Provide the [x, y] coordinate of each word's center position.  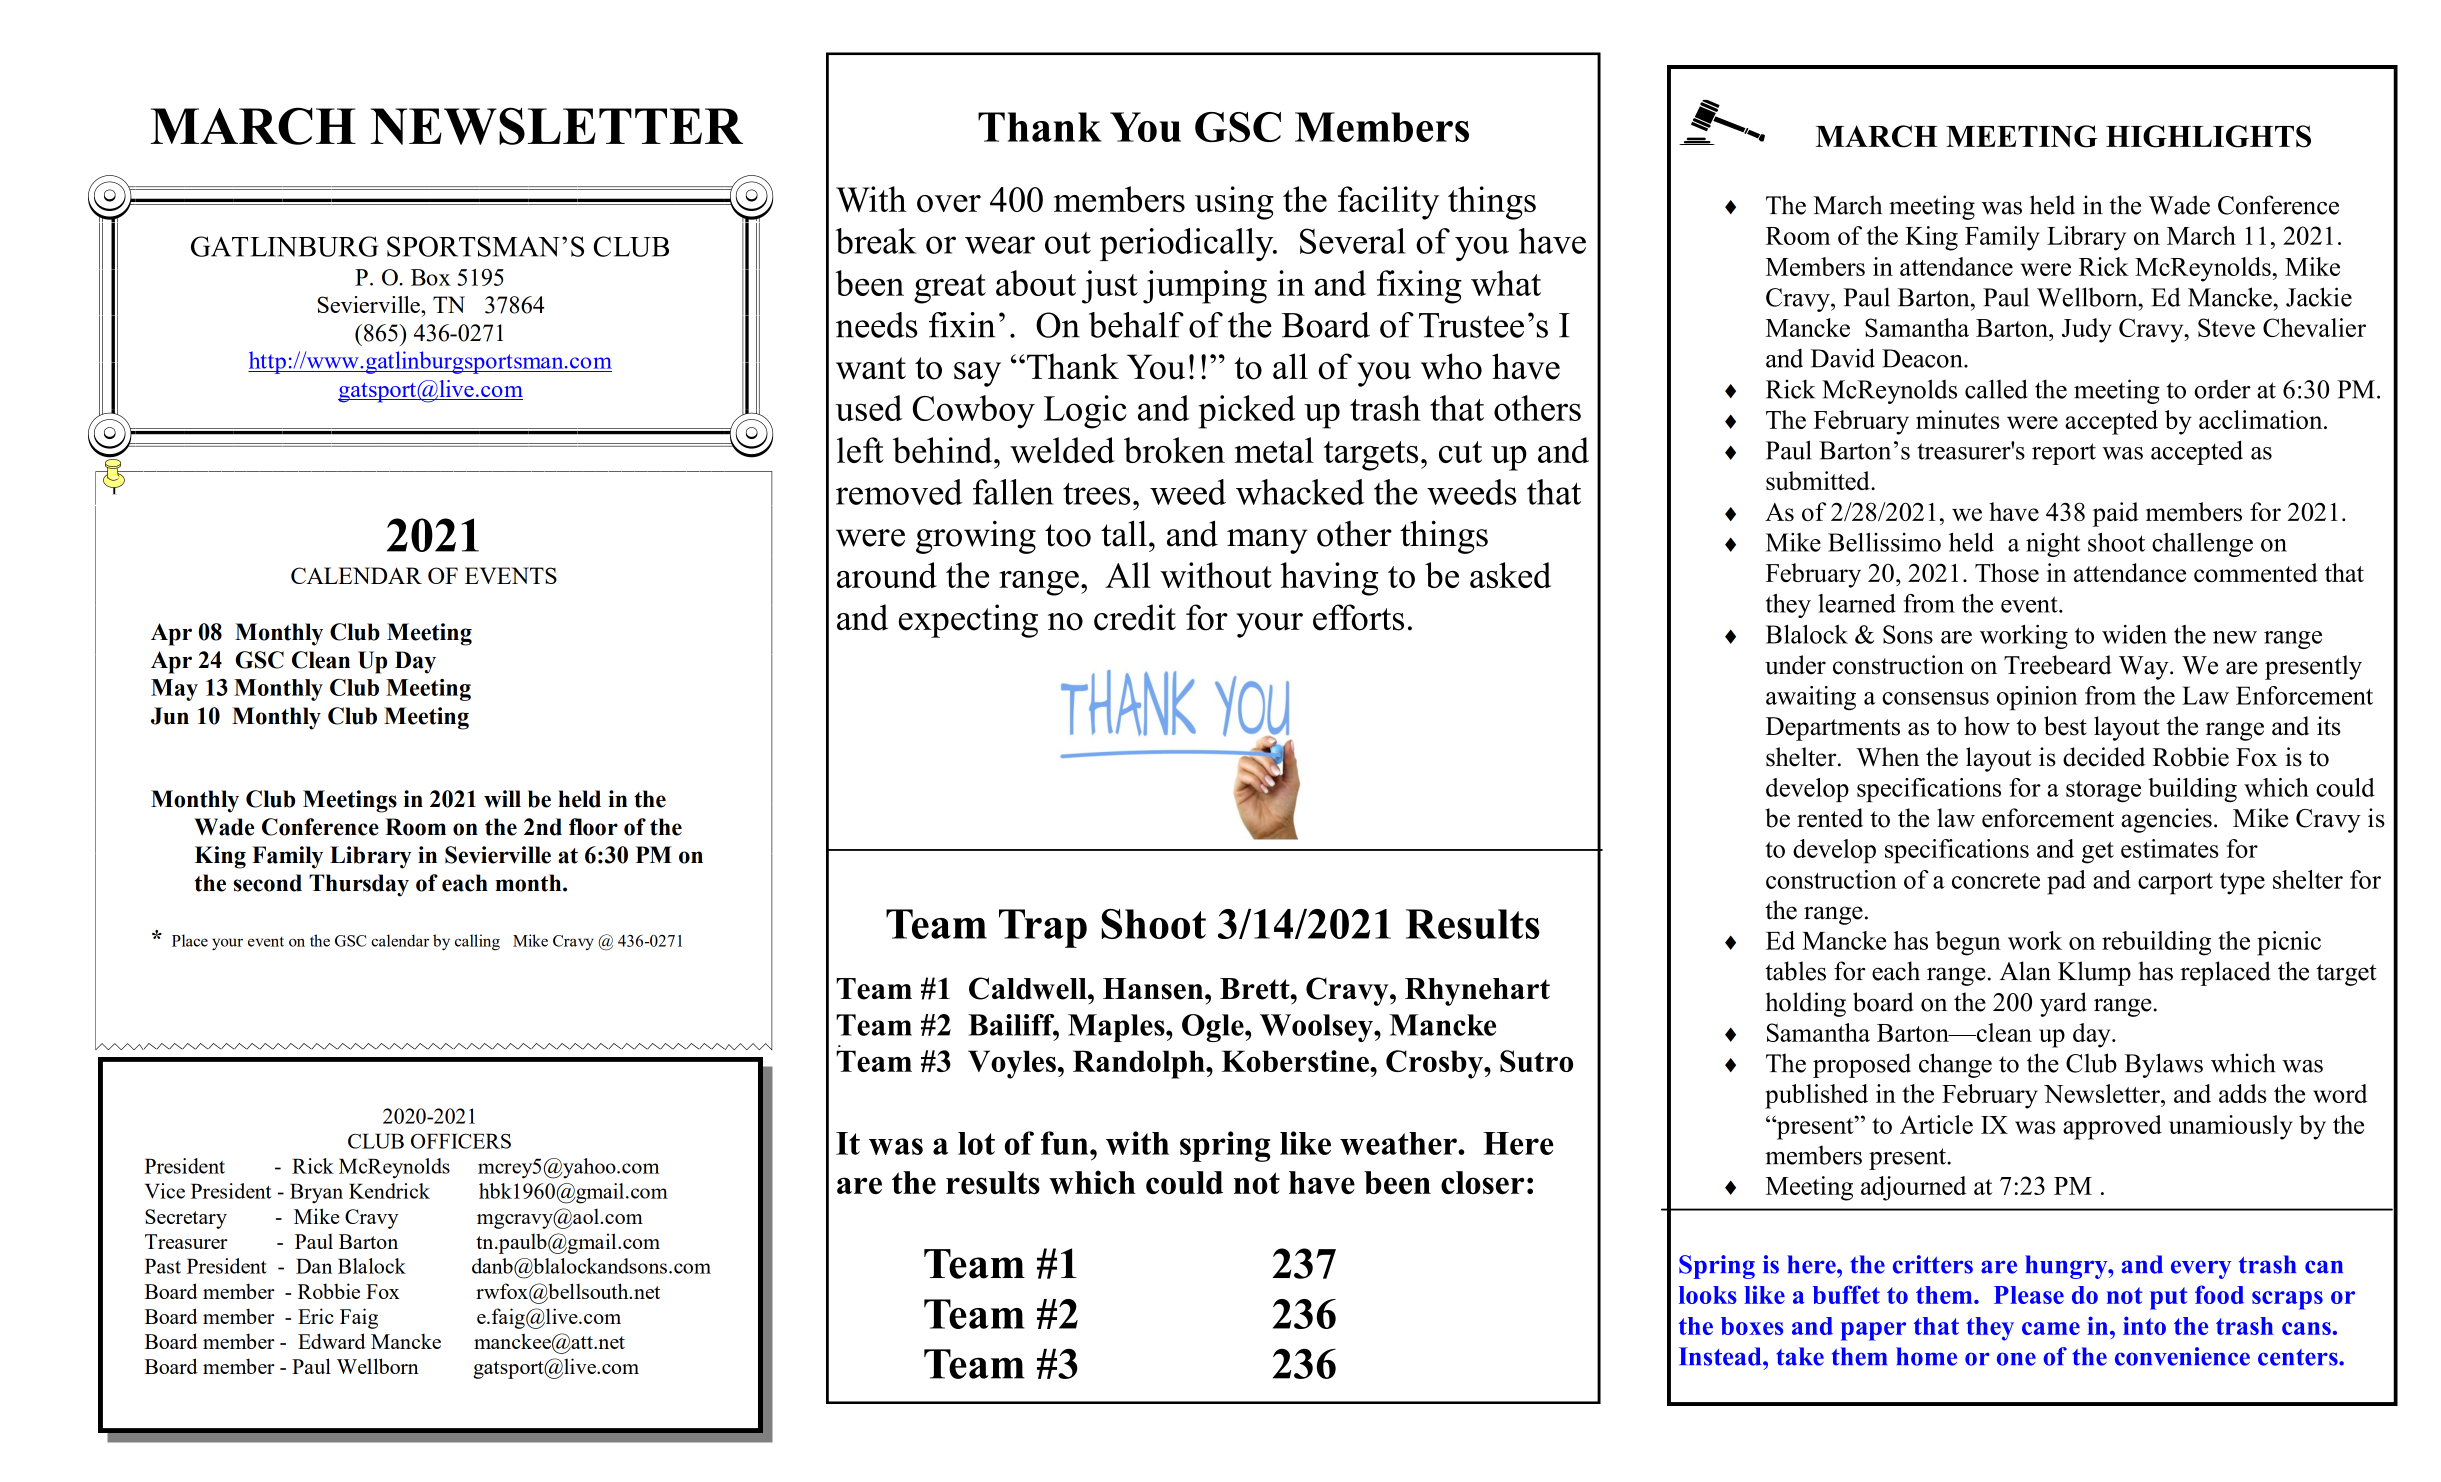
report [2064, 454]
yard [2063, 1004]
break [875, 241]
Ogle [1214, 1028]
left [860, 450]
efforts [1358, 617]
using [1234, 203]
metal [1274, 450]
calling [477, 942]
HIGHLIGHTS [2208, 136]
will [502, 799]
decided [2104, 757]
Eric [316, 1316]
